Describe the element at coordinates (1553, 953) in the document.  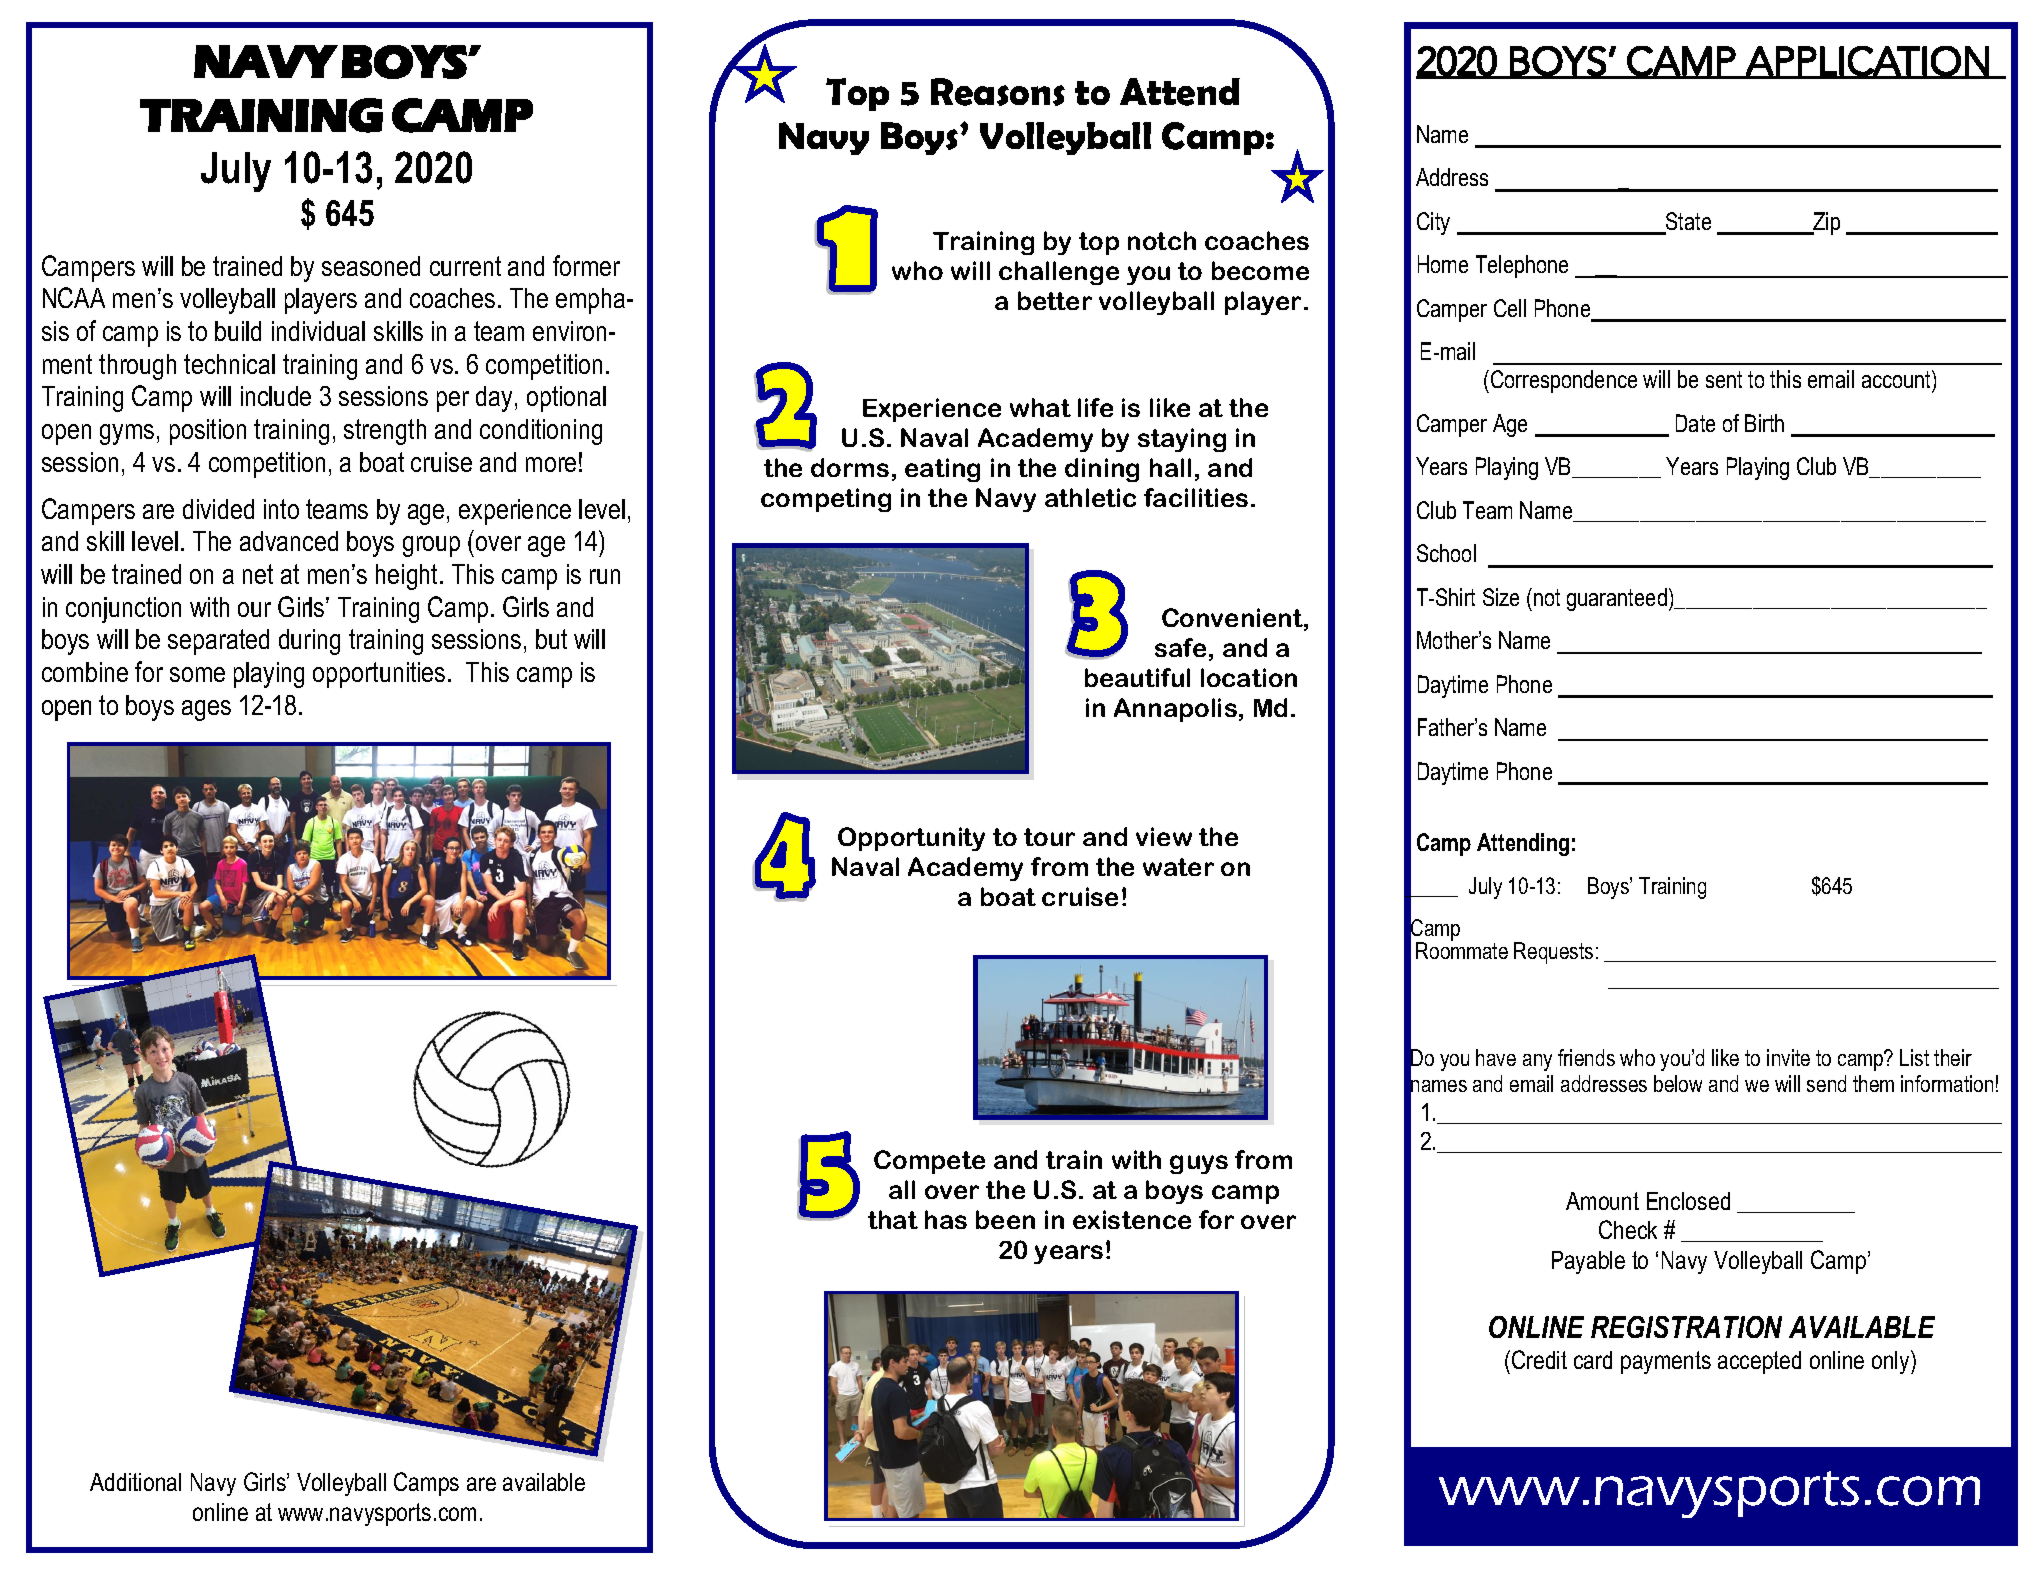
I see `Requests` at that location.
